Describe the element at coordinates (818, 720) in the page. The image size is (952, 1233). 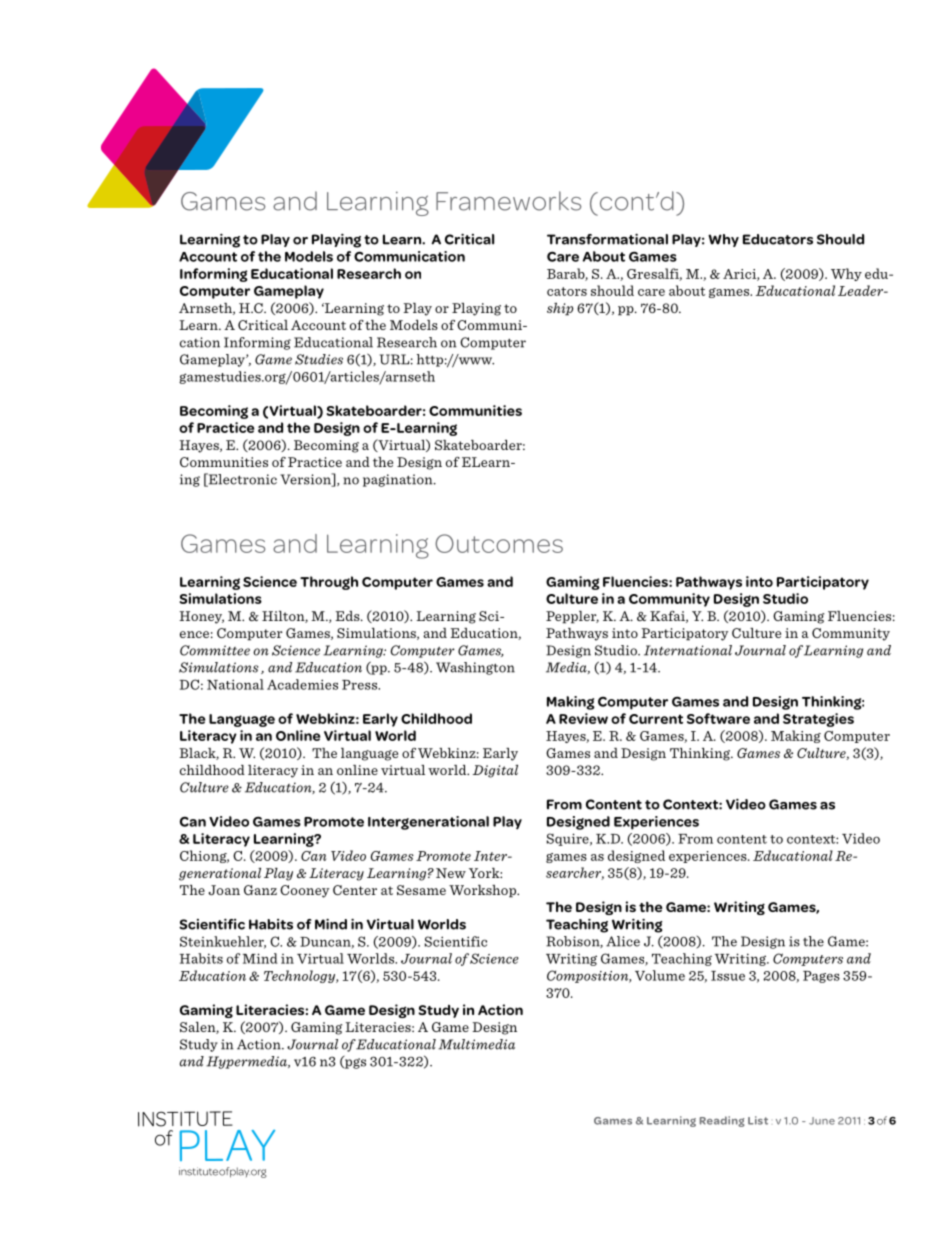
I see `Strategies` at that location.
